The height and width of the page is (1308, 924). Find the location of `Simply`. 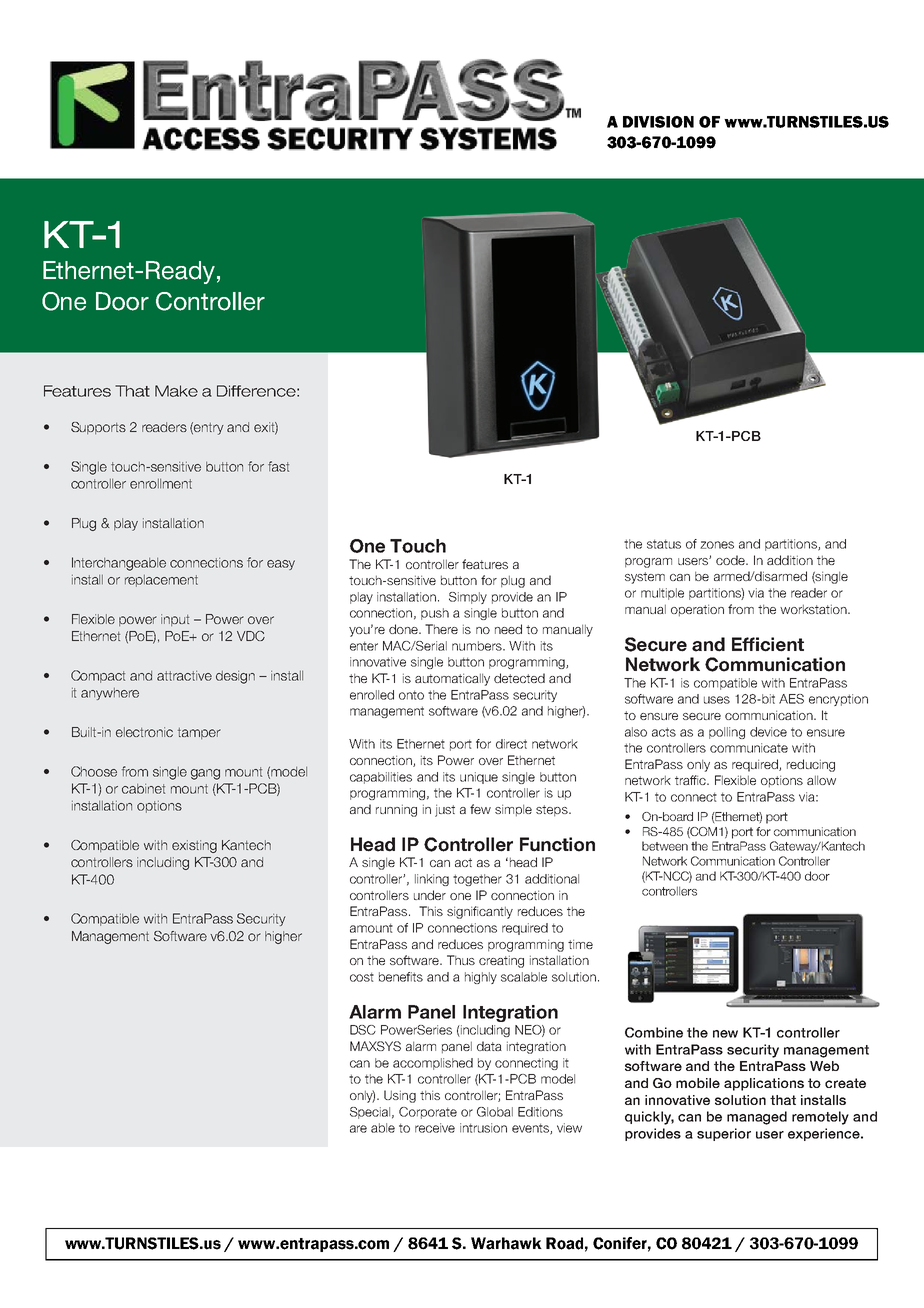

Simply is located at coordinates (468, 598).
